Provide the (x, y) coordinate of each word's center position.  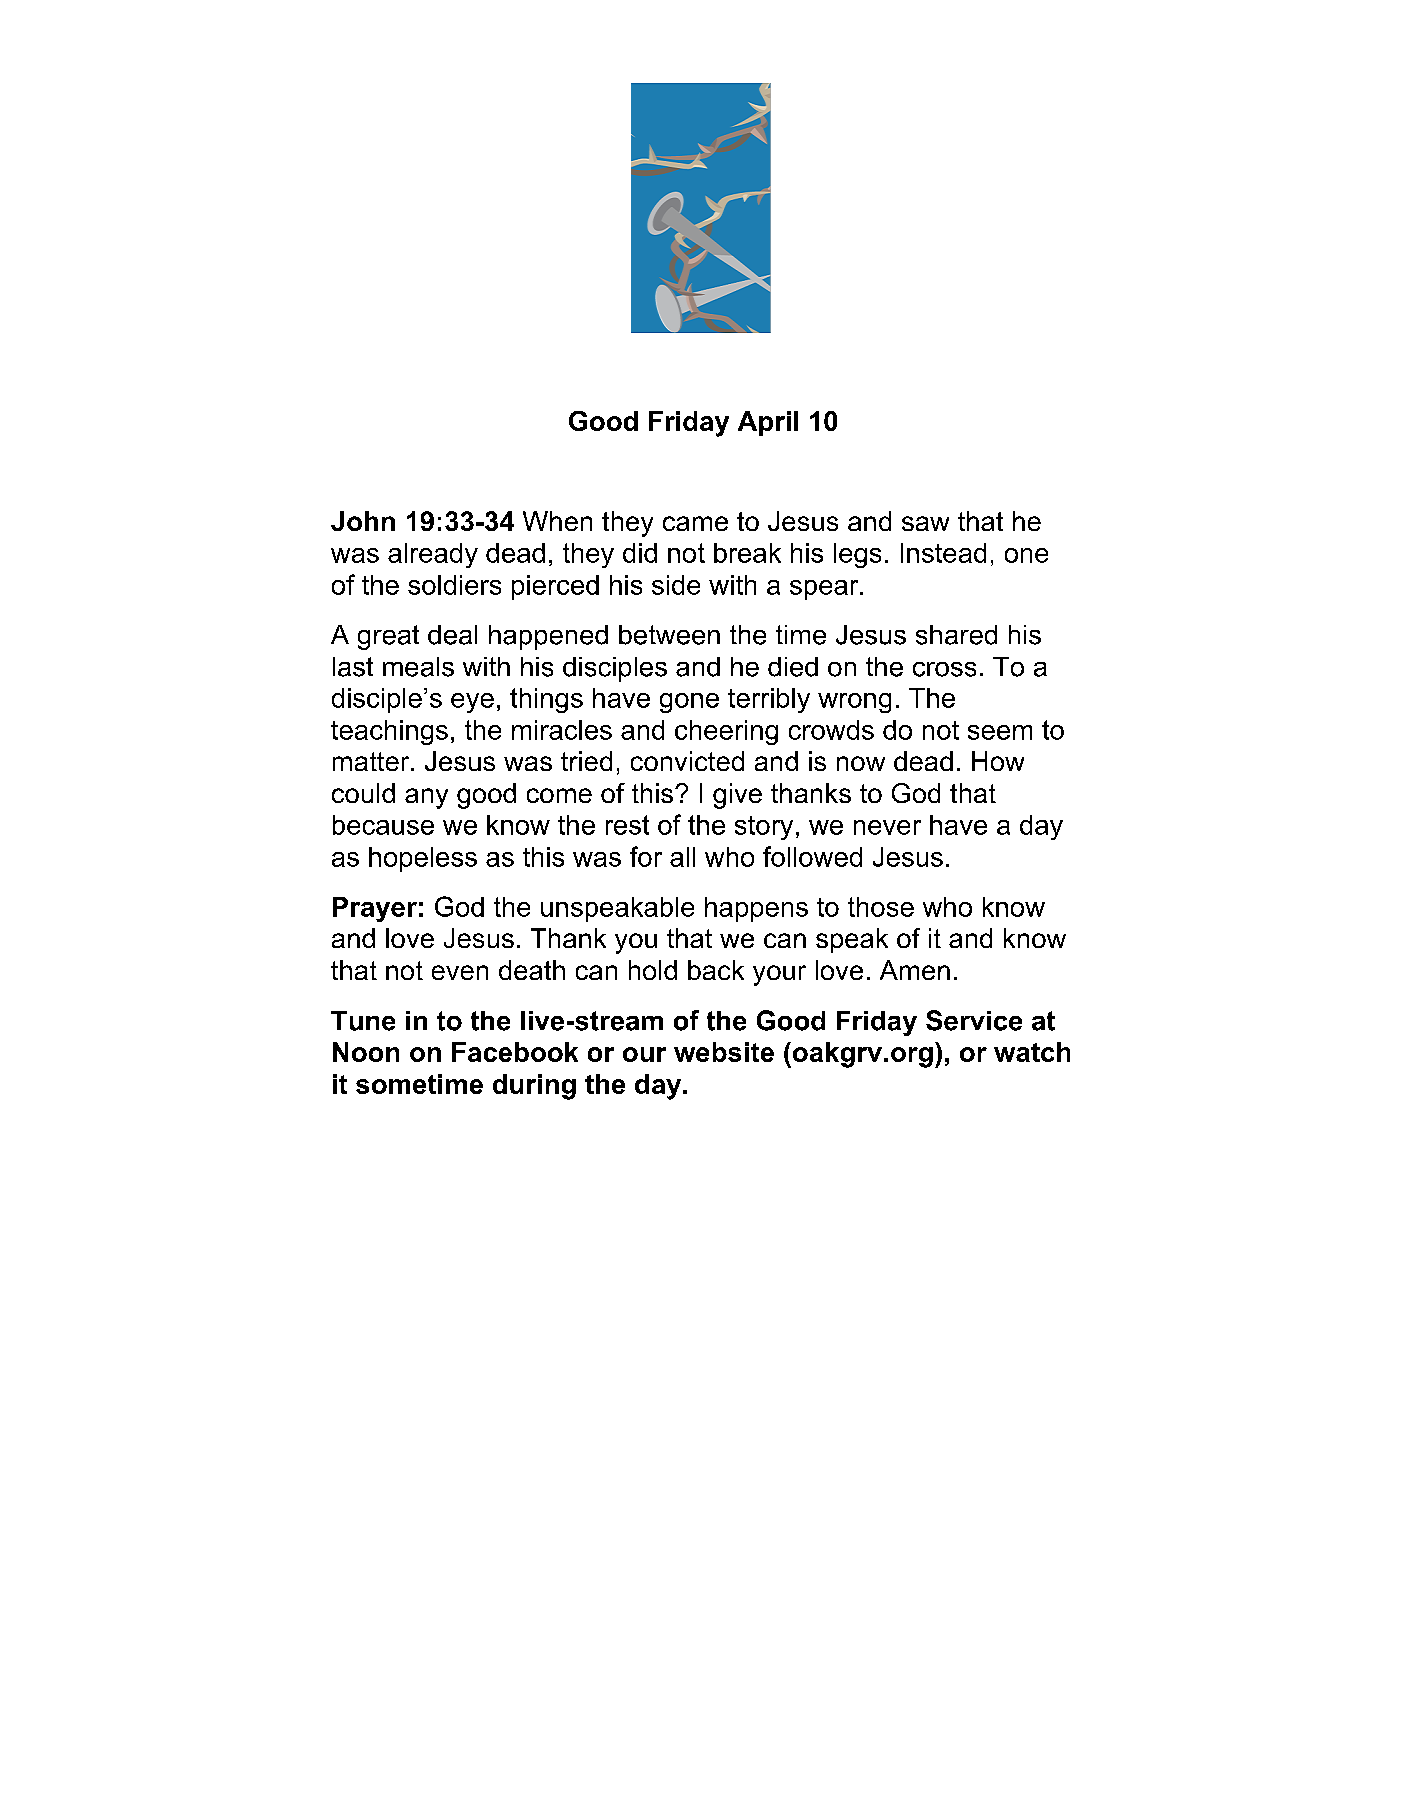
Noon (366, 1052)
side (676, 585)
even (460, 972)
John (363, 521)
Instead (943, 553)
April (768, 423)
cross (944, 669)
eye (472, 703)
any (426, 798)
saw (925, 523)
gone (689, 703)
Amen (915, 970)
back (716, 970)
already (433, 555)
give (737, 796)
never (887, 827)
